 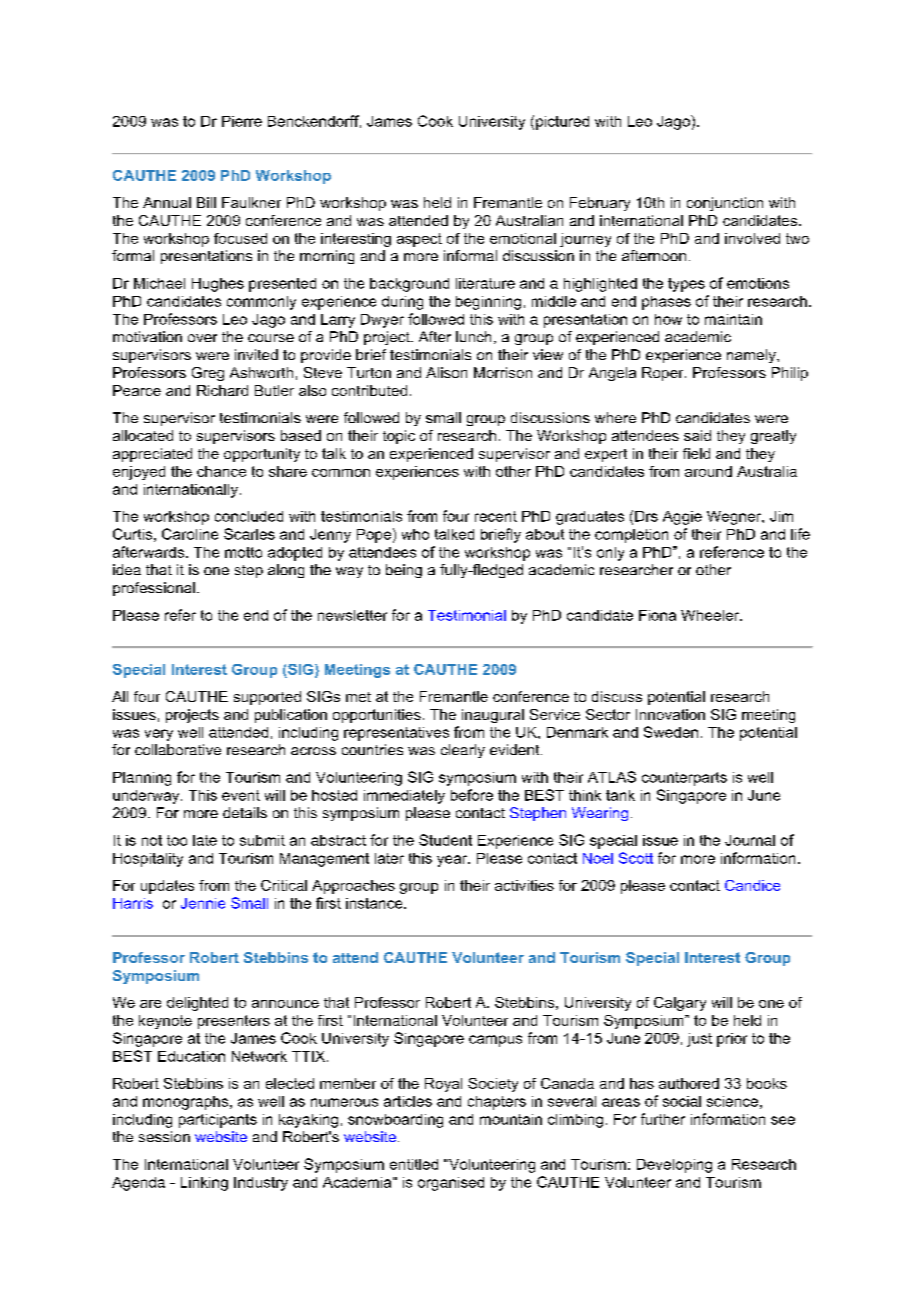 What do you see at coordinates (242, 121) in the document?
I see `Pierre` at bounding box center [242, 121].
